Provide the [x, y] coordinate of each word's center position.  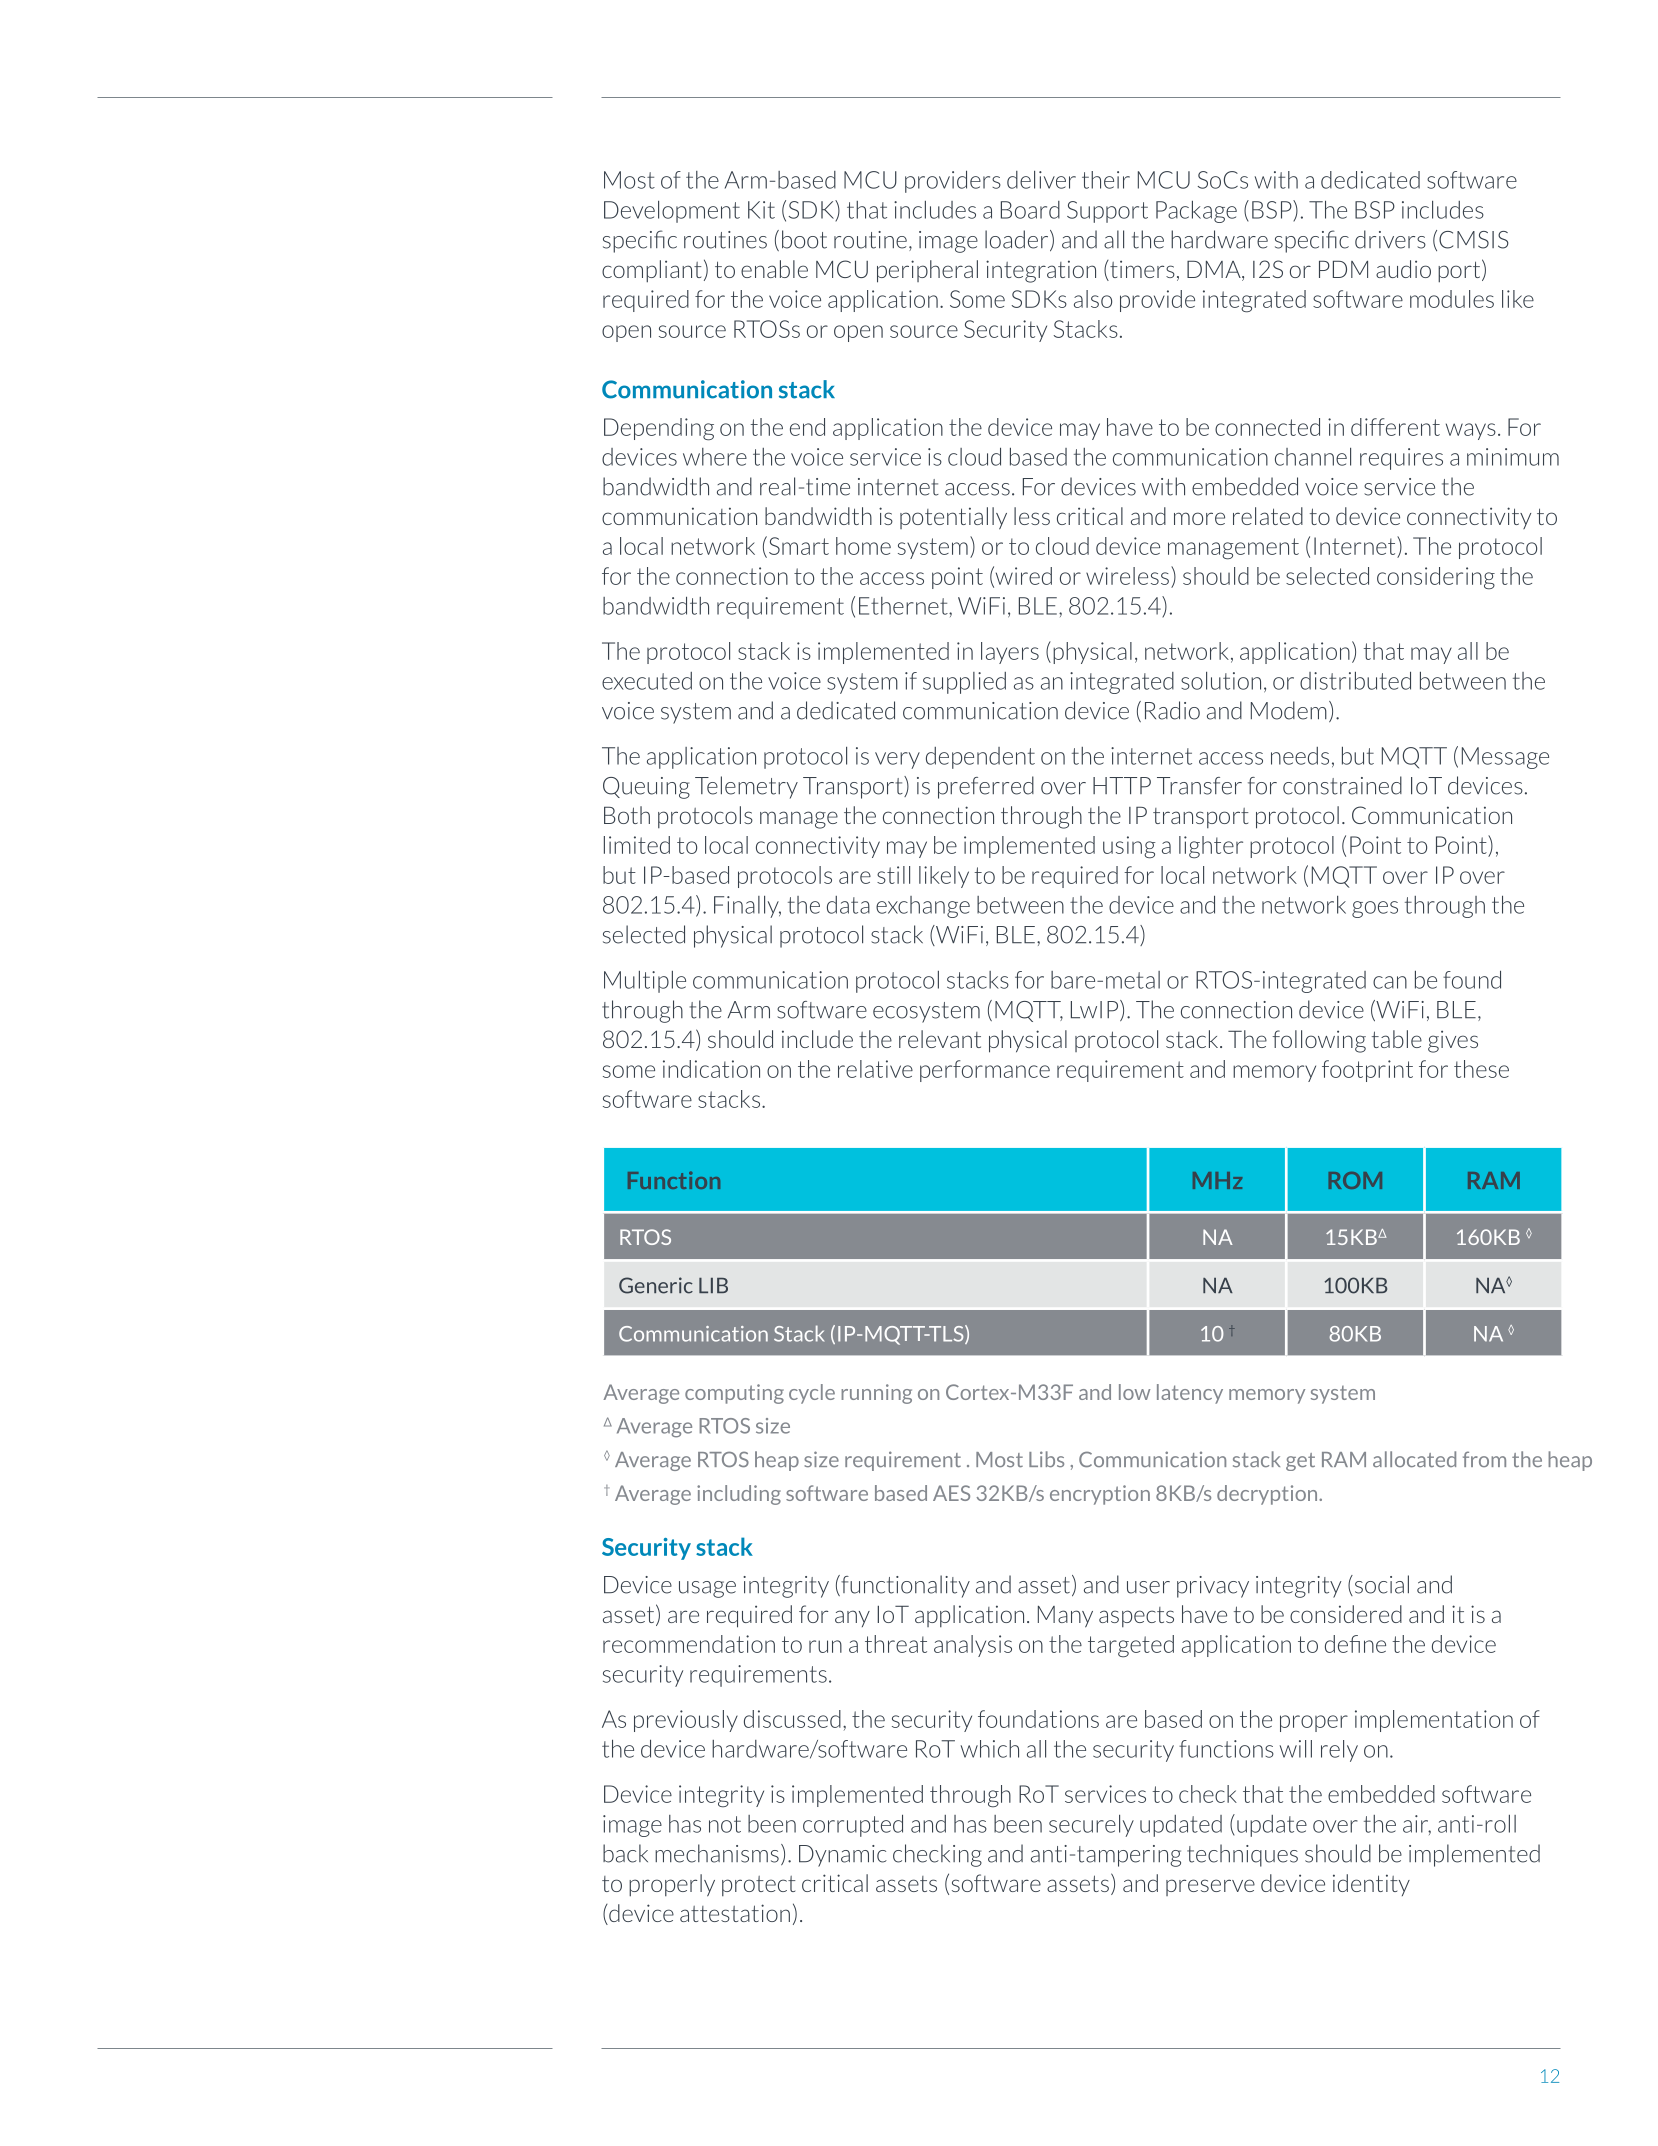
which [990, 1749]
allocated [1414, 1459]
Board [1030, 210]
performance [985, 1071]
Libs [1046, 1459]
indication [711, 1069]
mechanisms [717, 1853]
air [1417, 1825]
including [739, 1495]
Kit [761, 210]
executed [647, 681]
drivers [1390, 239]
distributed [1355, 681]
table [1397, 1039]
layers [1010, 653]
